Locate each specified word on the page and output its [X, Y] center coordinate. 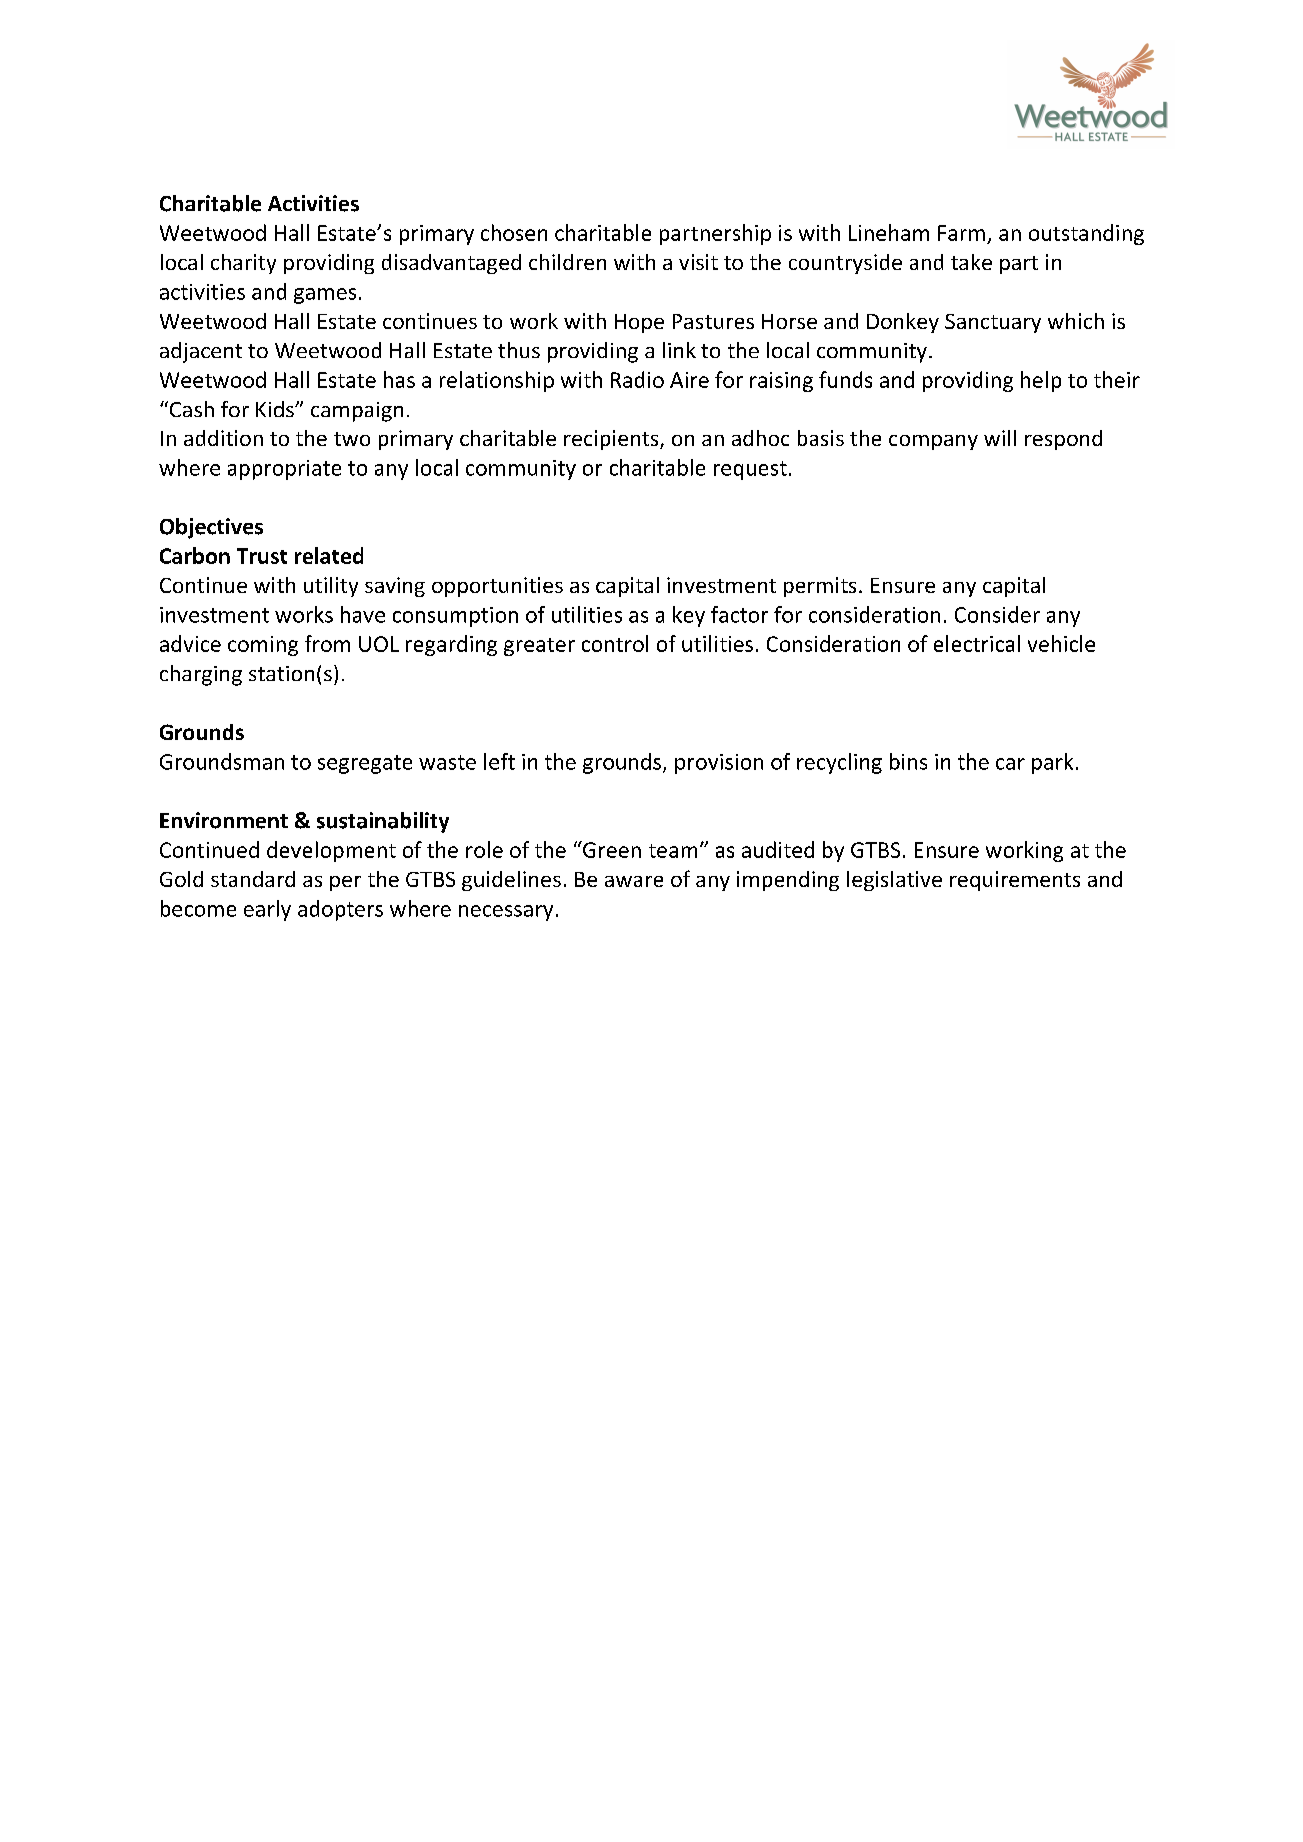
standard [253, 879]
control [615, 643]
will [1000, 438]
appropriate [284, 470]
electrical [977, 643]
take [971, 262]
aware [634, 881]
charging [201, 675]
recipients [612, 440]
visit [698, 262]
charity [243, 264]
